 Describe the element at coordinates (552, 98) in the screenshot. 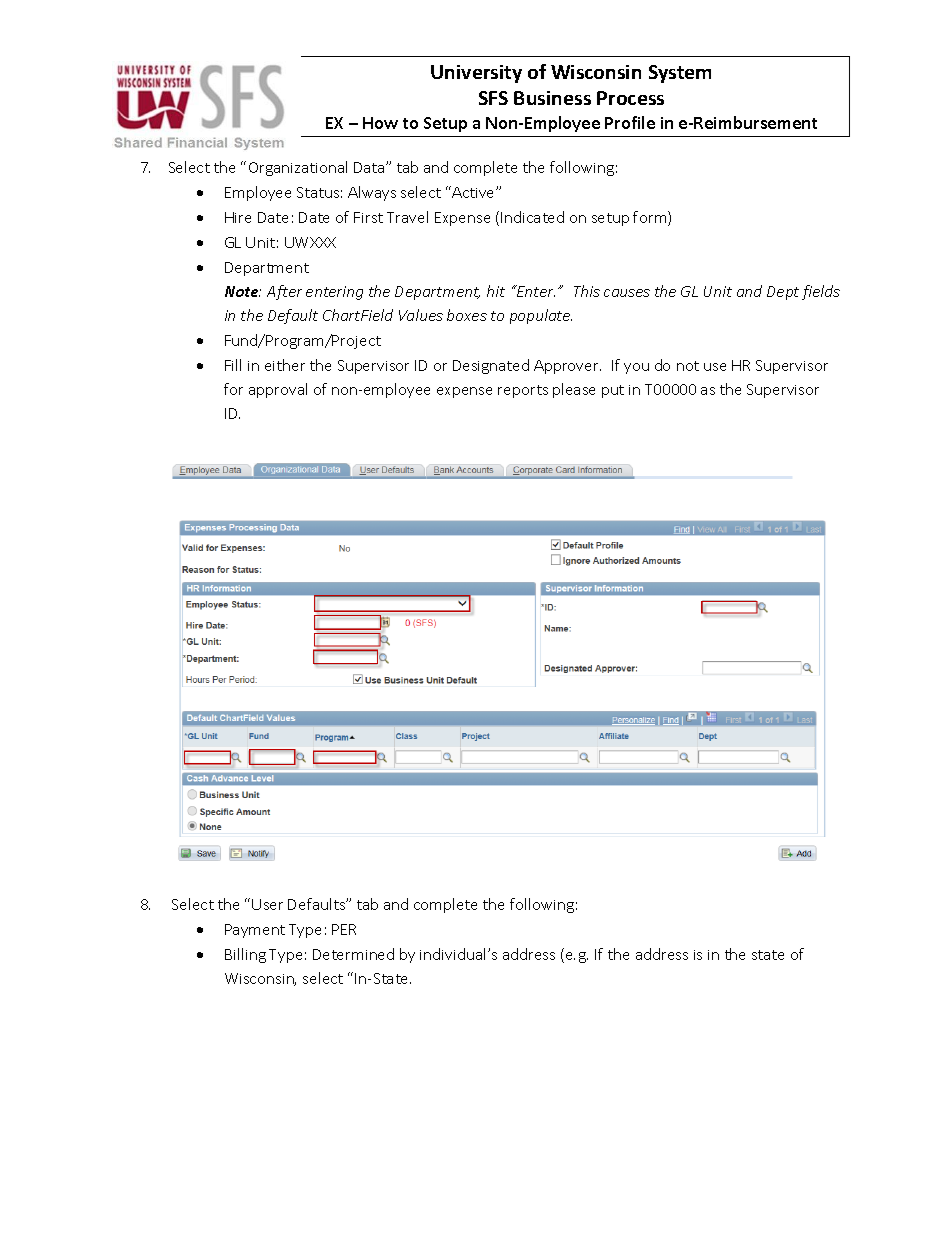

I see `Business` at that location.
